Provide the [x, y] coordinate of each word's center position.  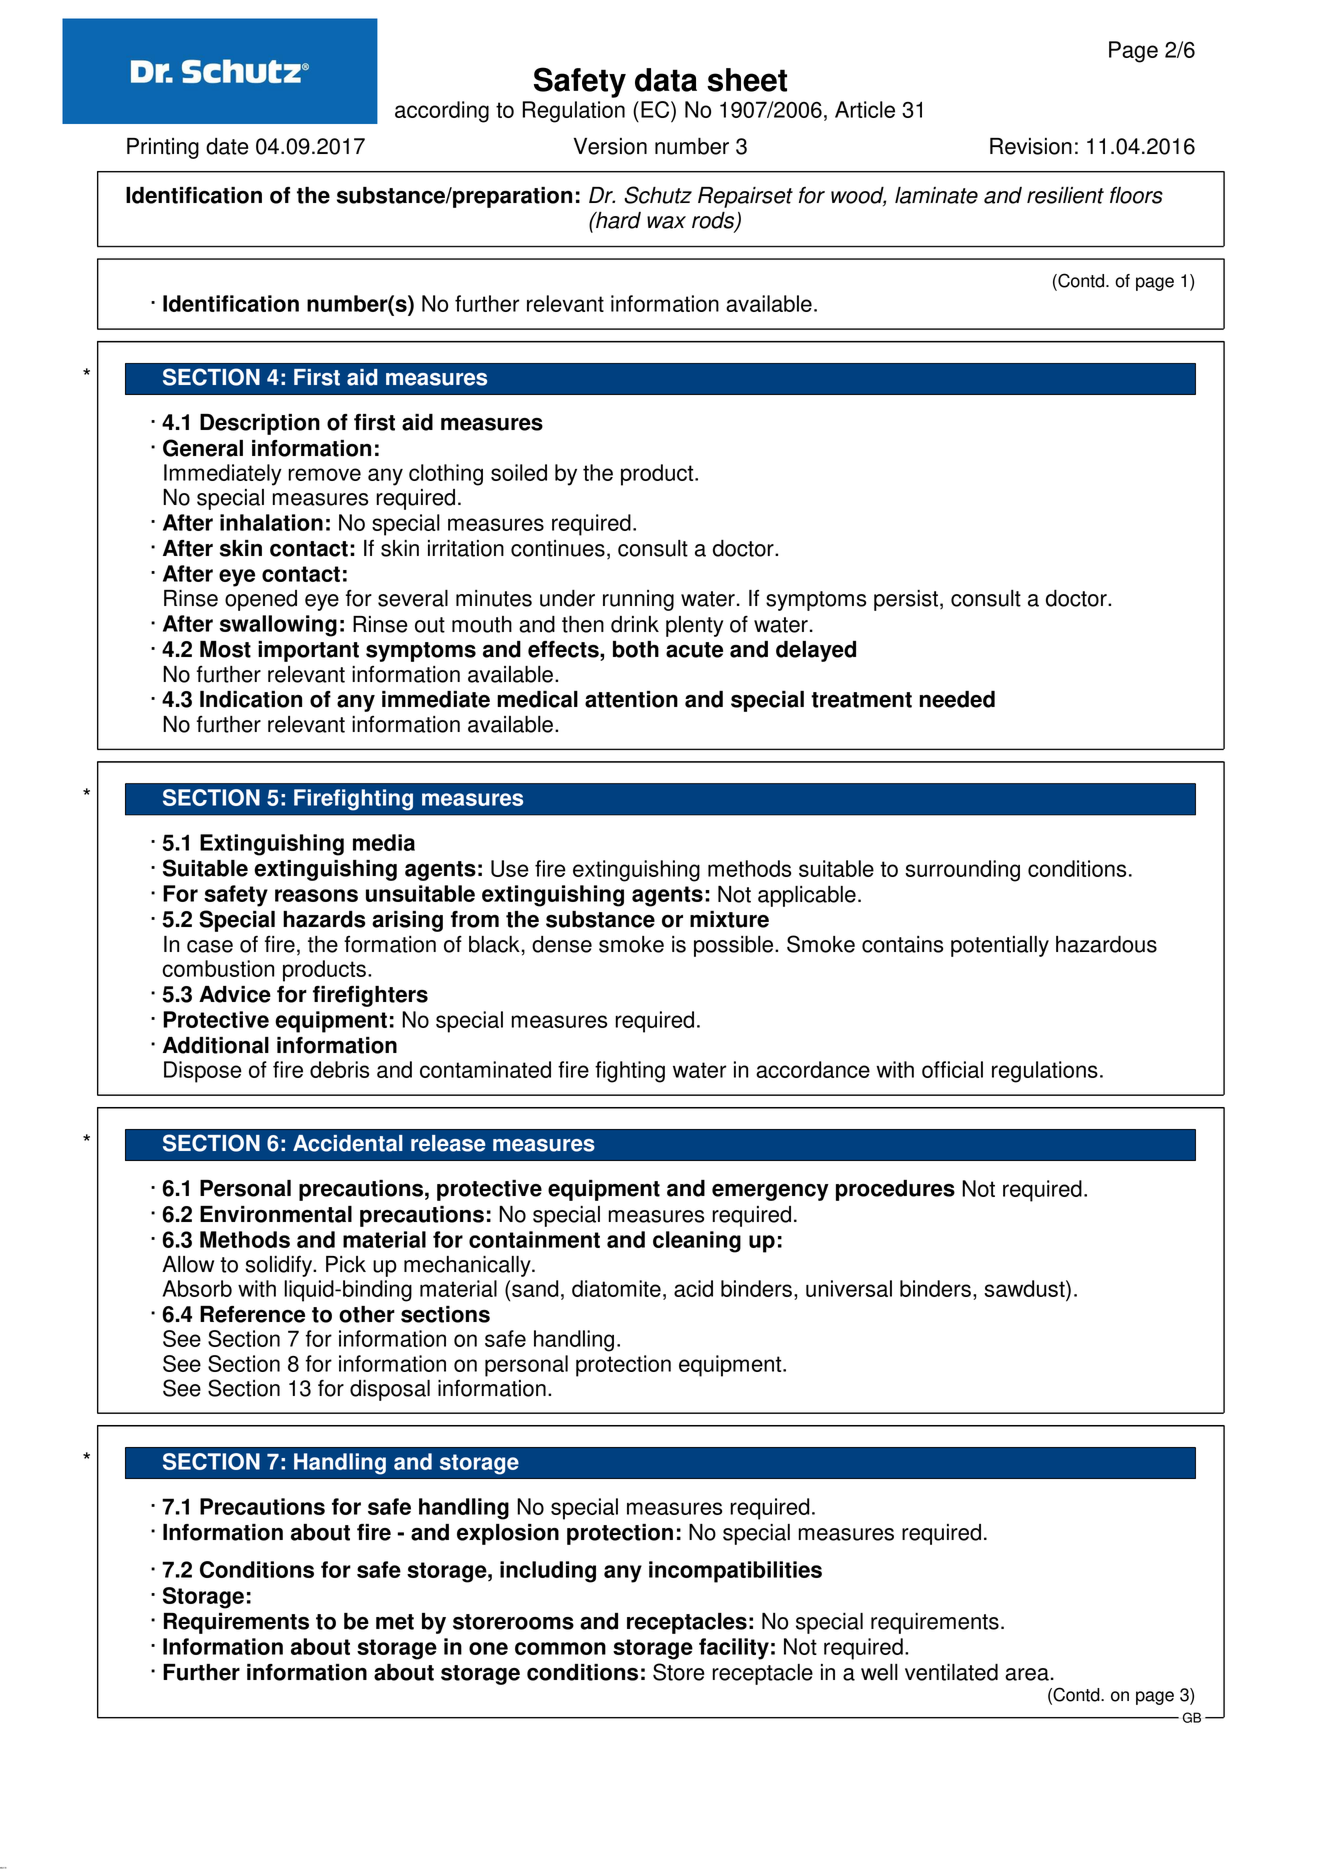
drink [635, 624]
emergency [770, 1192]
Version [610, 146]
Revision [1031, 146]
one [488, 1648]
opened [261, 600]
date [227, 146]
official [952, 1069]
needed [957, 699]
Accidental [348, 1143]
